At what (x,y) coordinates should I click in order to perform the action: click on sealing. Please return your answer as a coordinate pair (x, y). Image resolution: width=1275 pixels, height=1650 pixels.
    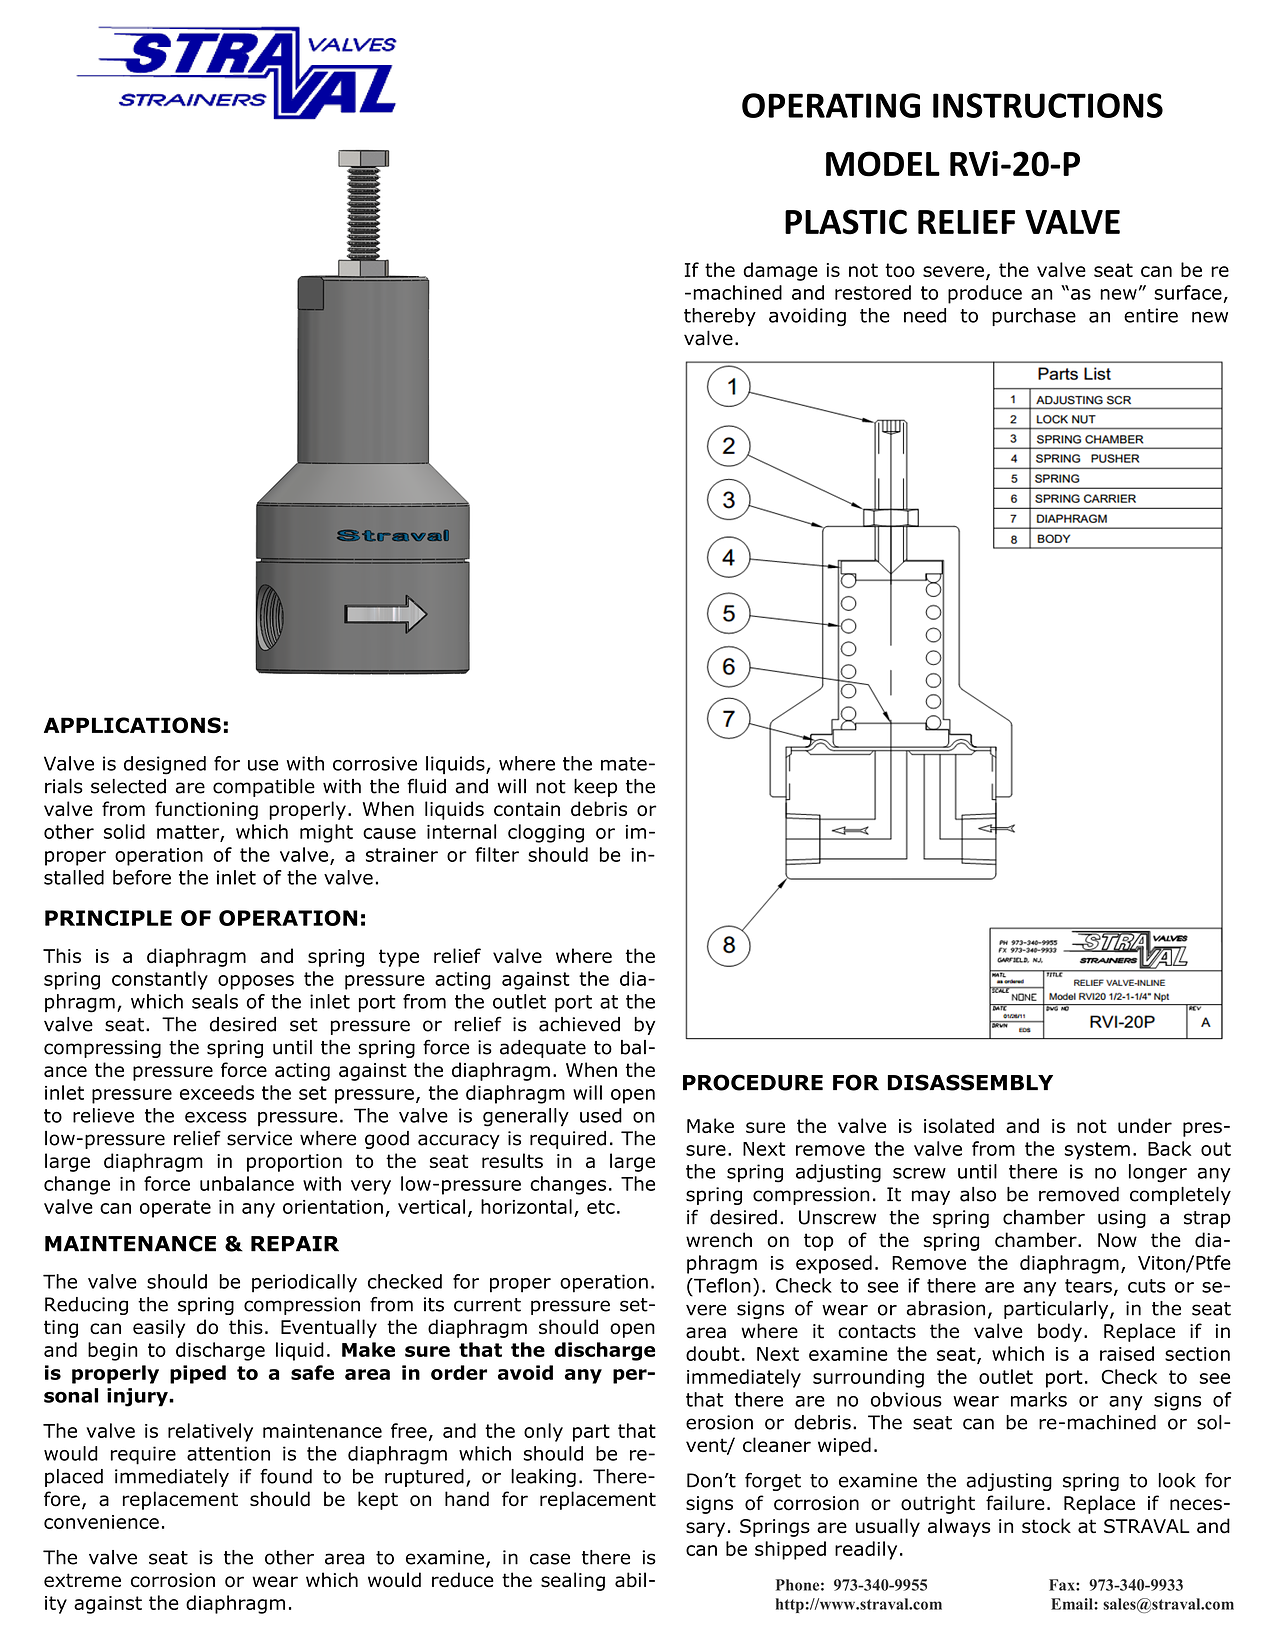
    Looking at the image, I should click on (573, 1581).
